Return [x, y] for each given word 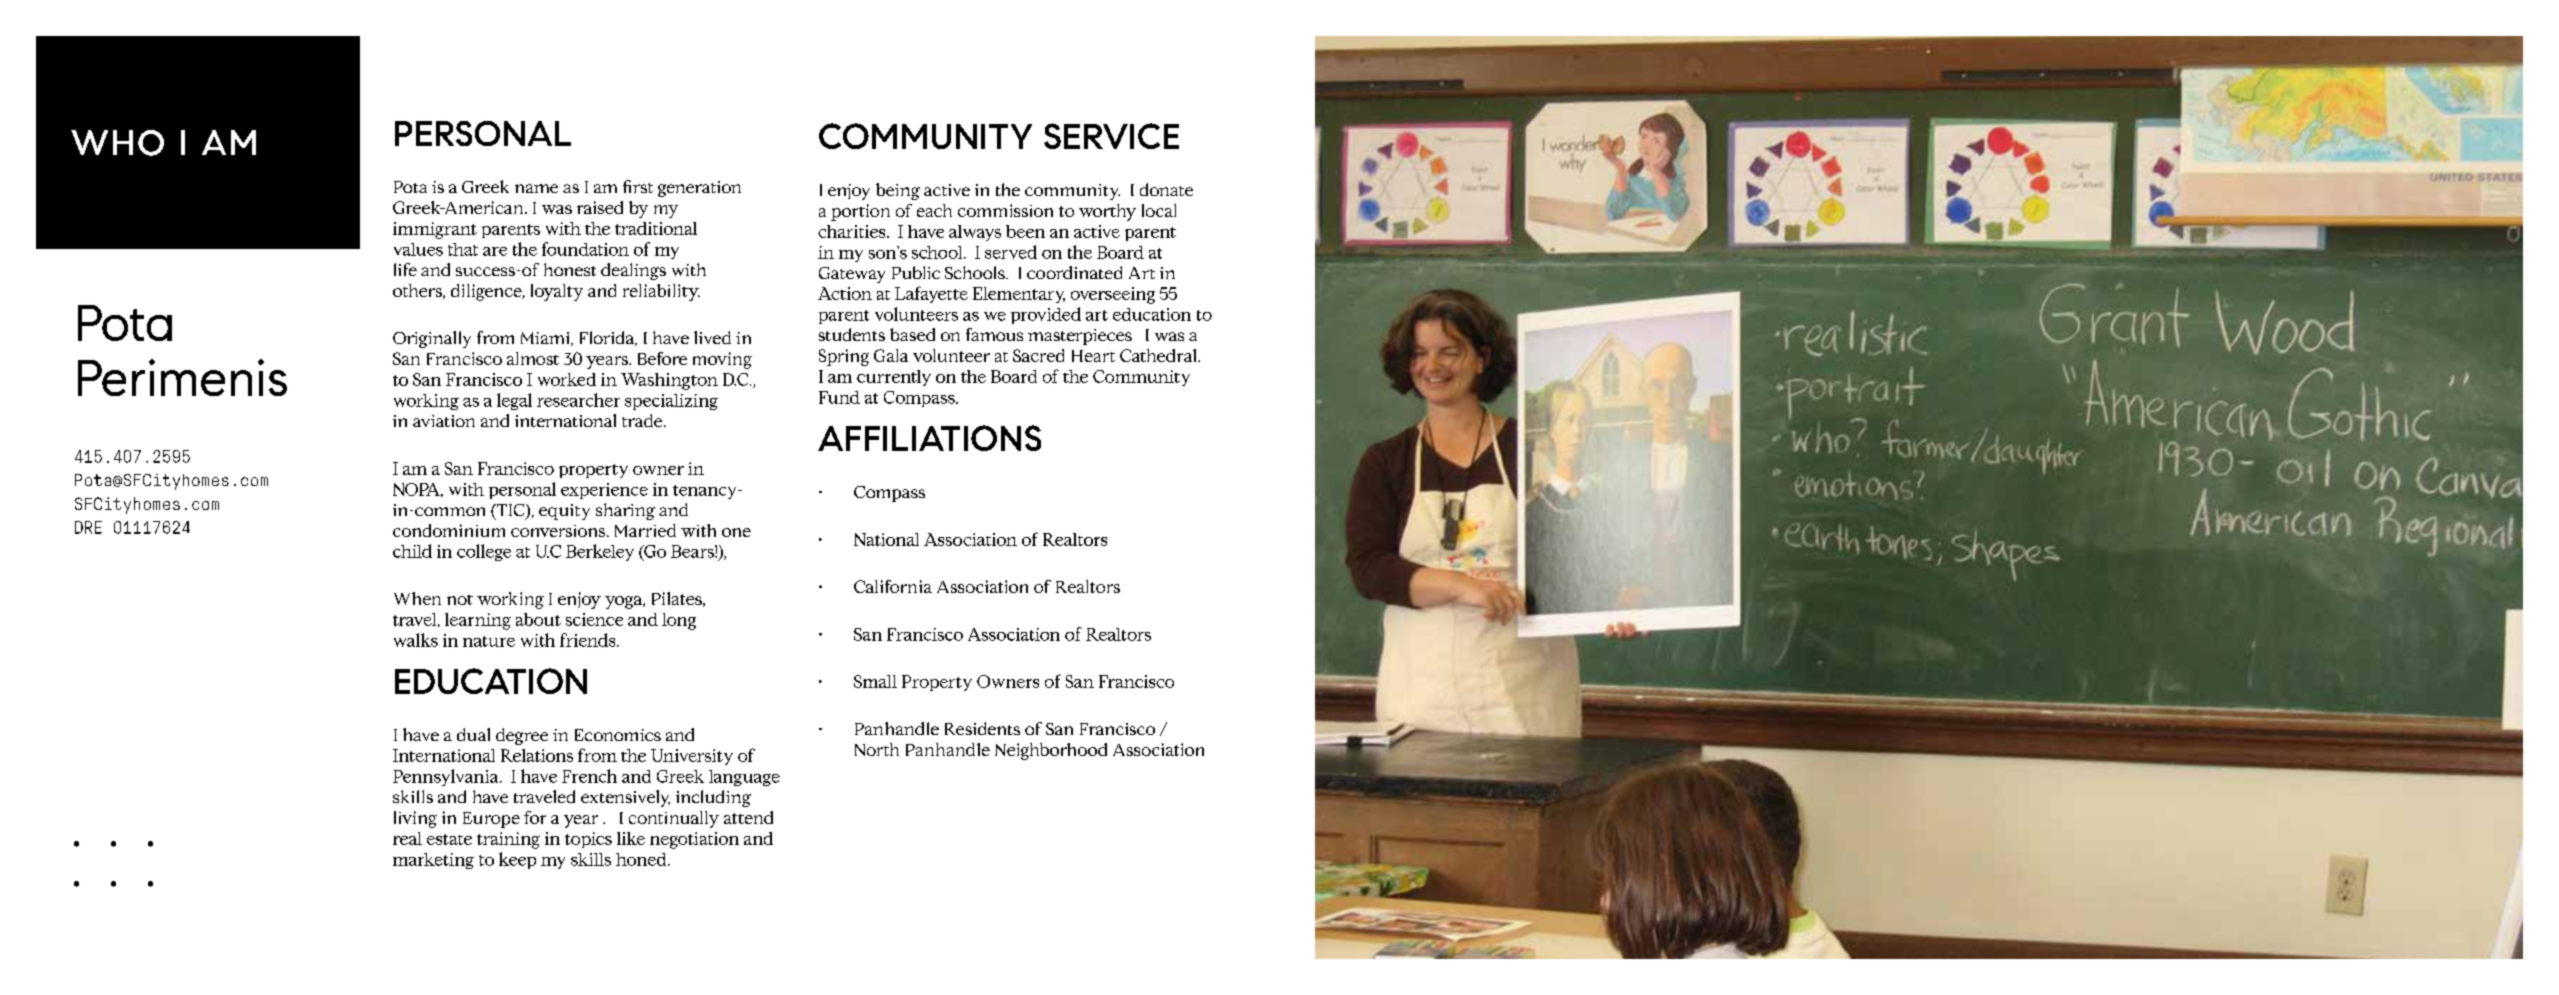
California [893, 586]
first [638, 186]
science [594, 619]
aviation [444, 421]
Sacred [1038, 355]
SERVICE [1111, 136]
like [631, 838]
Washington [669, 381]
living [415, 819]
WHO [117, 143]
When [417, 598]
